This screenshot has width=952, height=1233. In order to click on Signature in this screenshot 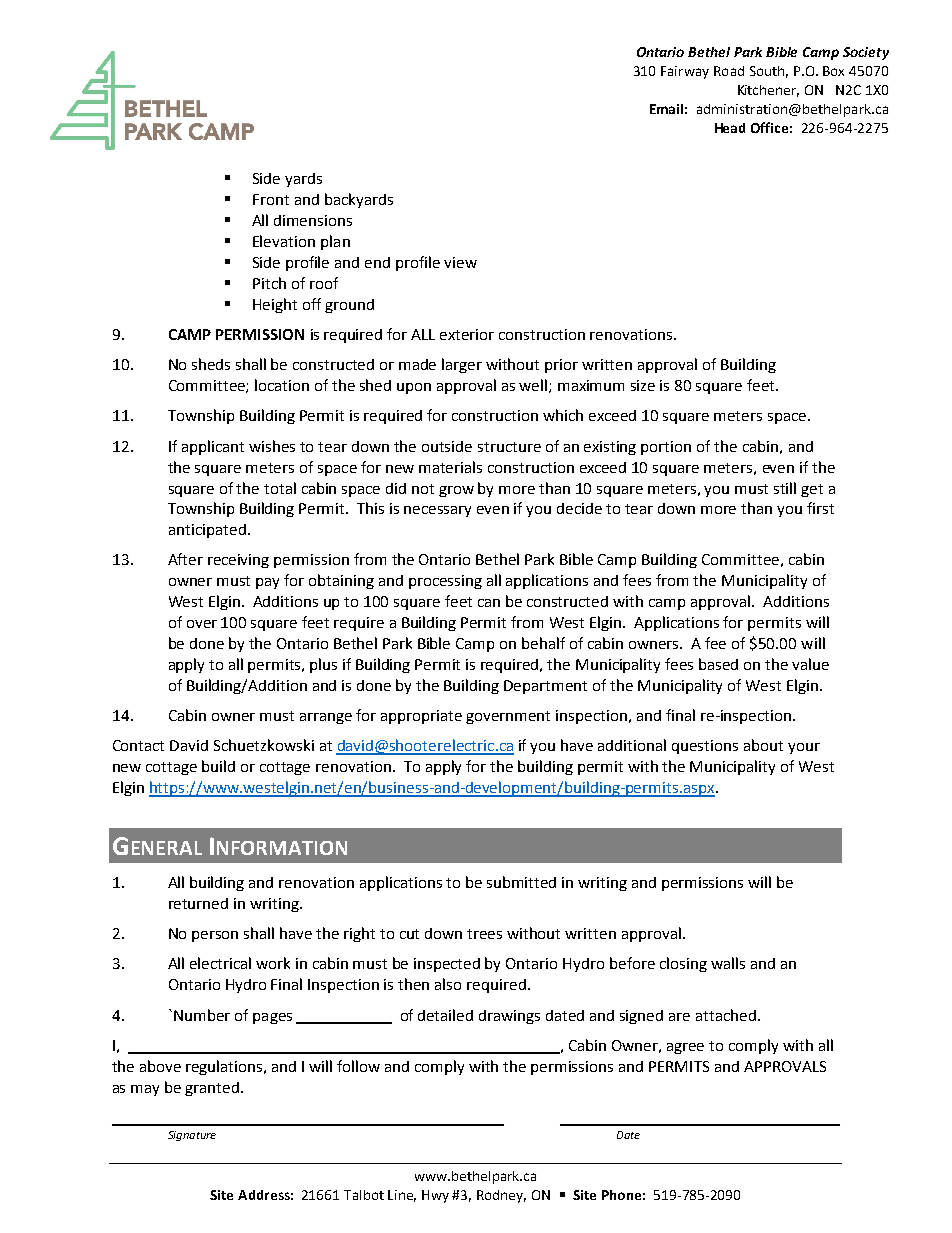, I will do `click(192, 1136)`.
